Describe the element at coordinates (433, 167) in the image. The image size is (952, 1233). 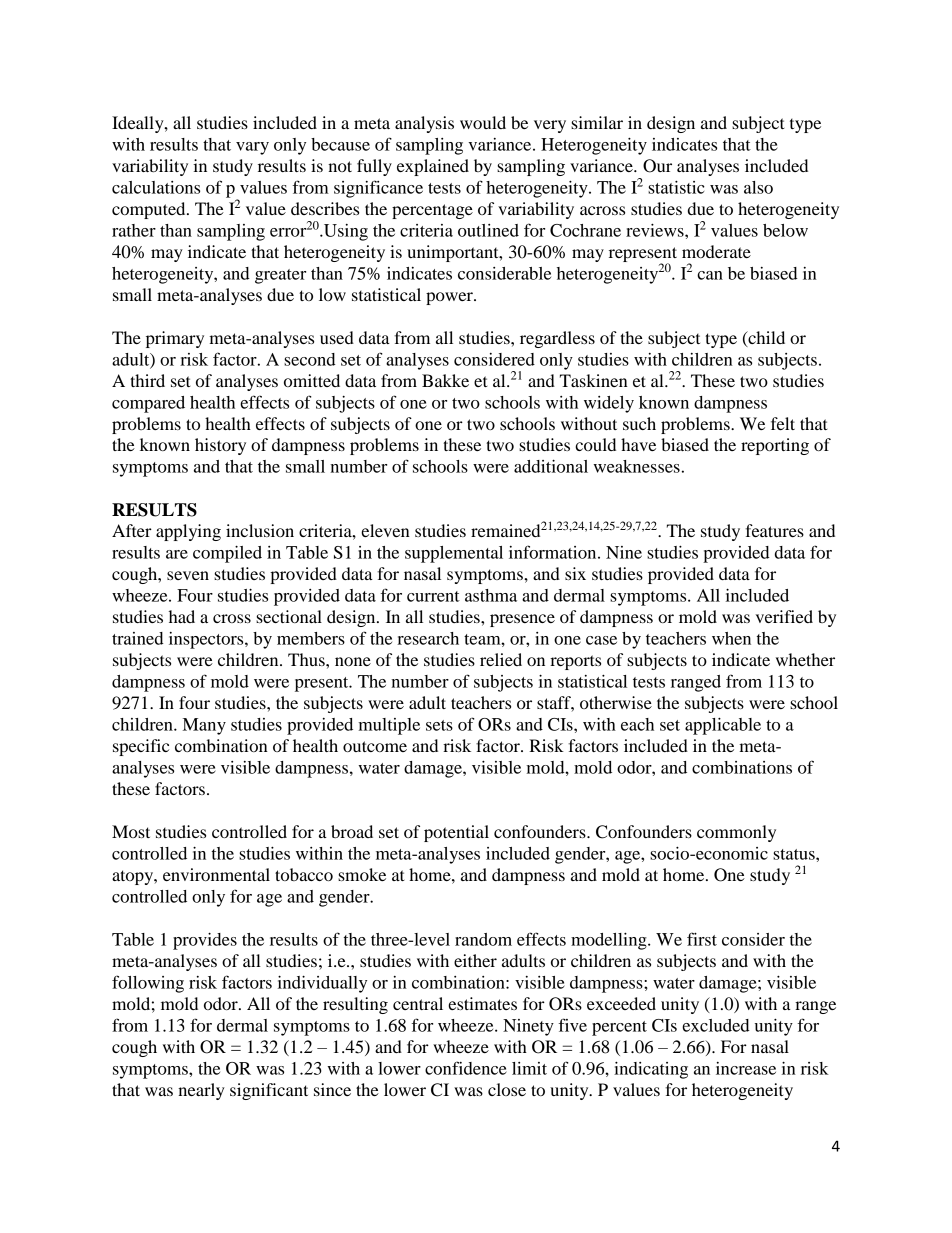
I see `explained` at that location.
